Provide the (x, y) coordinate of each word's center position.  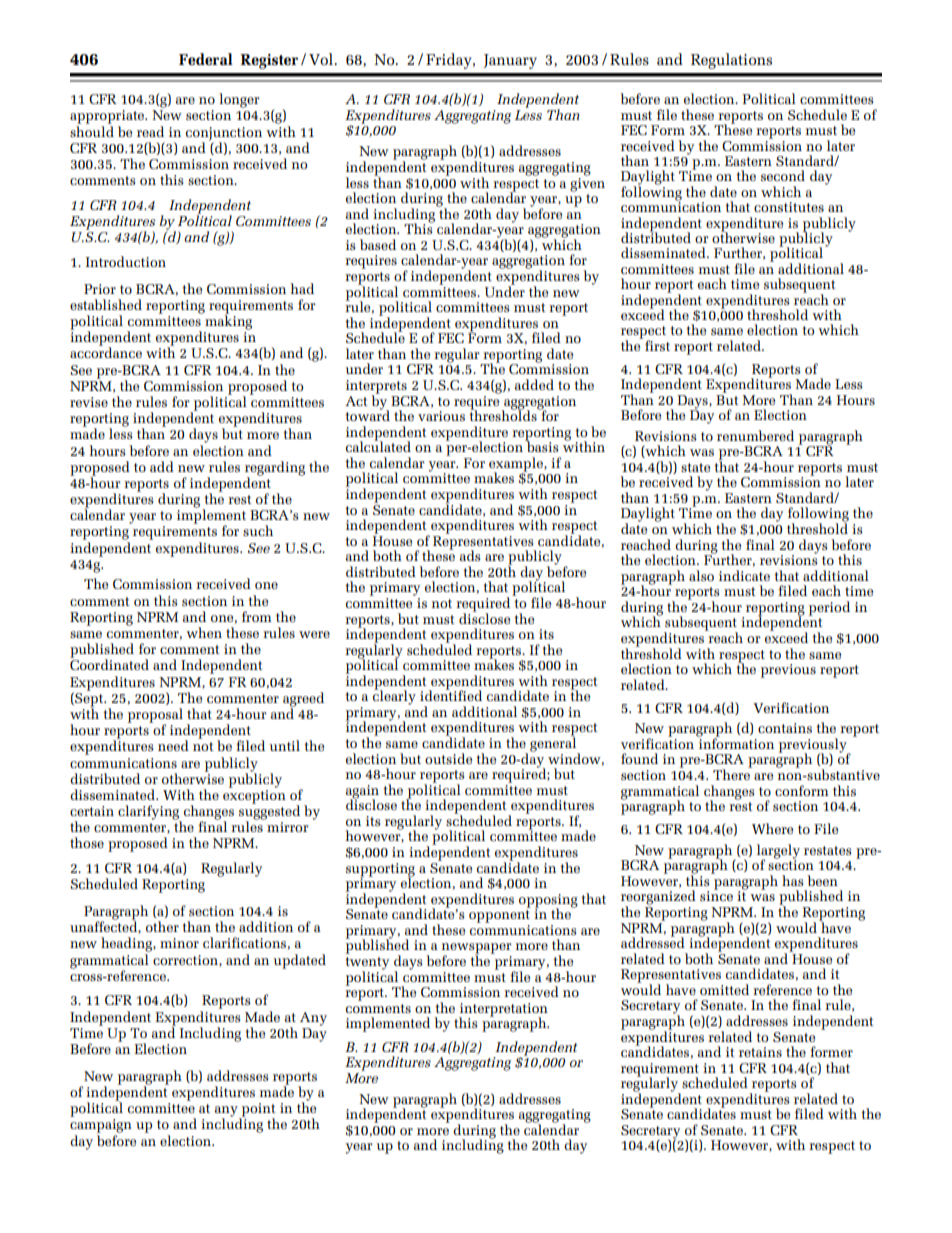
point (258, 1111)
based (378, 244)
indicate (744, 575)
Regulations (731, 61)
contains (785, 728)
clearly (394, 696)
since (716, 895)
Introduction (126, 261)
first (657, 345)
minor (179, 943)
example (517, 465)
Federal (206, 59)
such (258, 530)
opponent (499, 916)
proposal (155, 716)
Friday (450, 61)
